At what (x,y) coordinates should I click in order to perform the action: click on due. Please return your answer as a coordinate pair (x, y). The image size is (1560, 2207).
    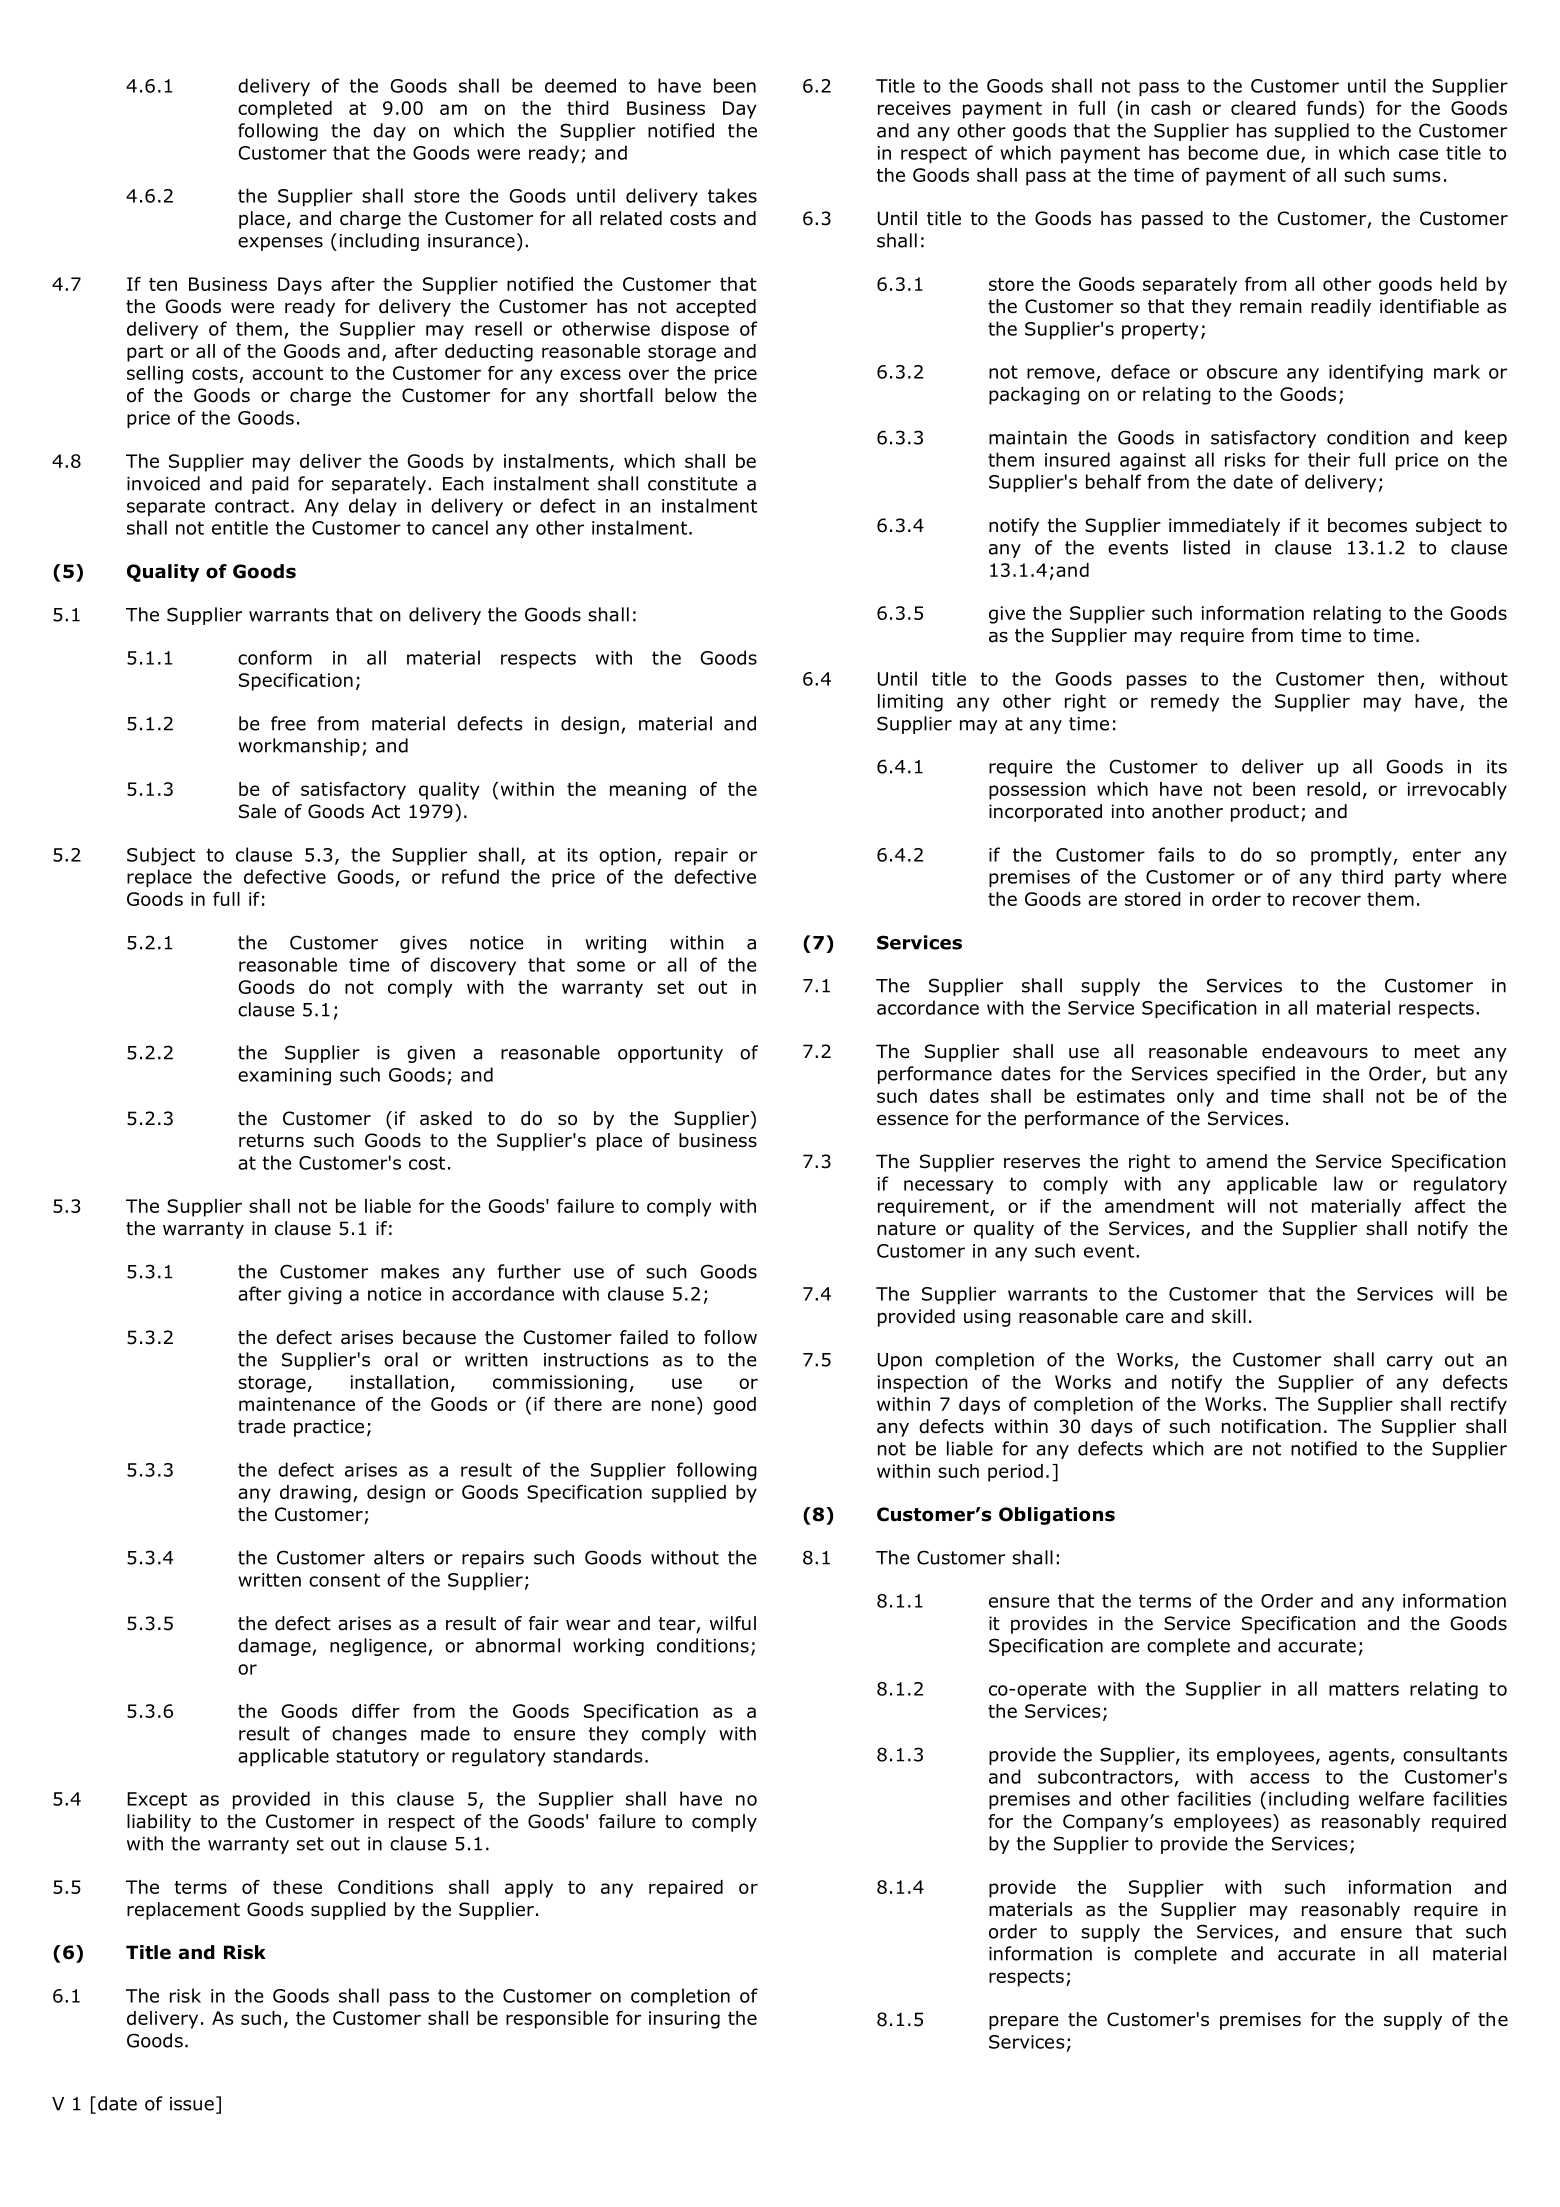
    Looking at the image, I should click on (1283, 152).
